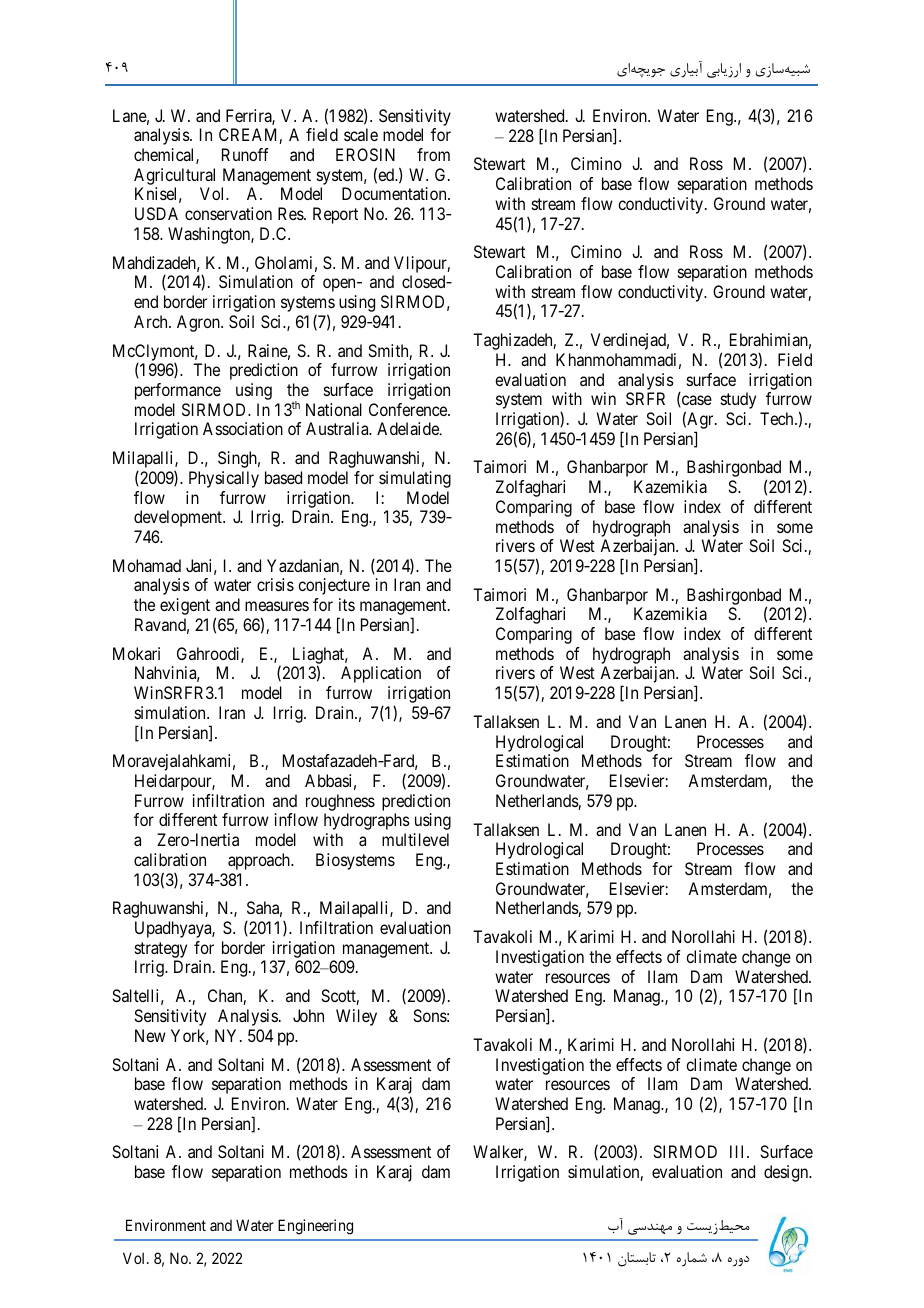  What do you see at coordinates (185, 606) in the screenshot?
I see `exigent` at bounding box center [185, 606].
